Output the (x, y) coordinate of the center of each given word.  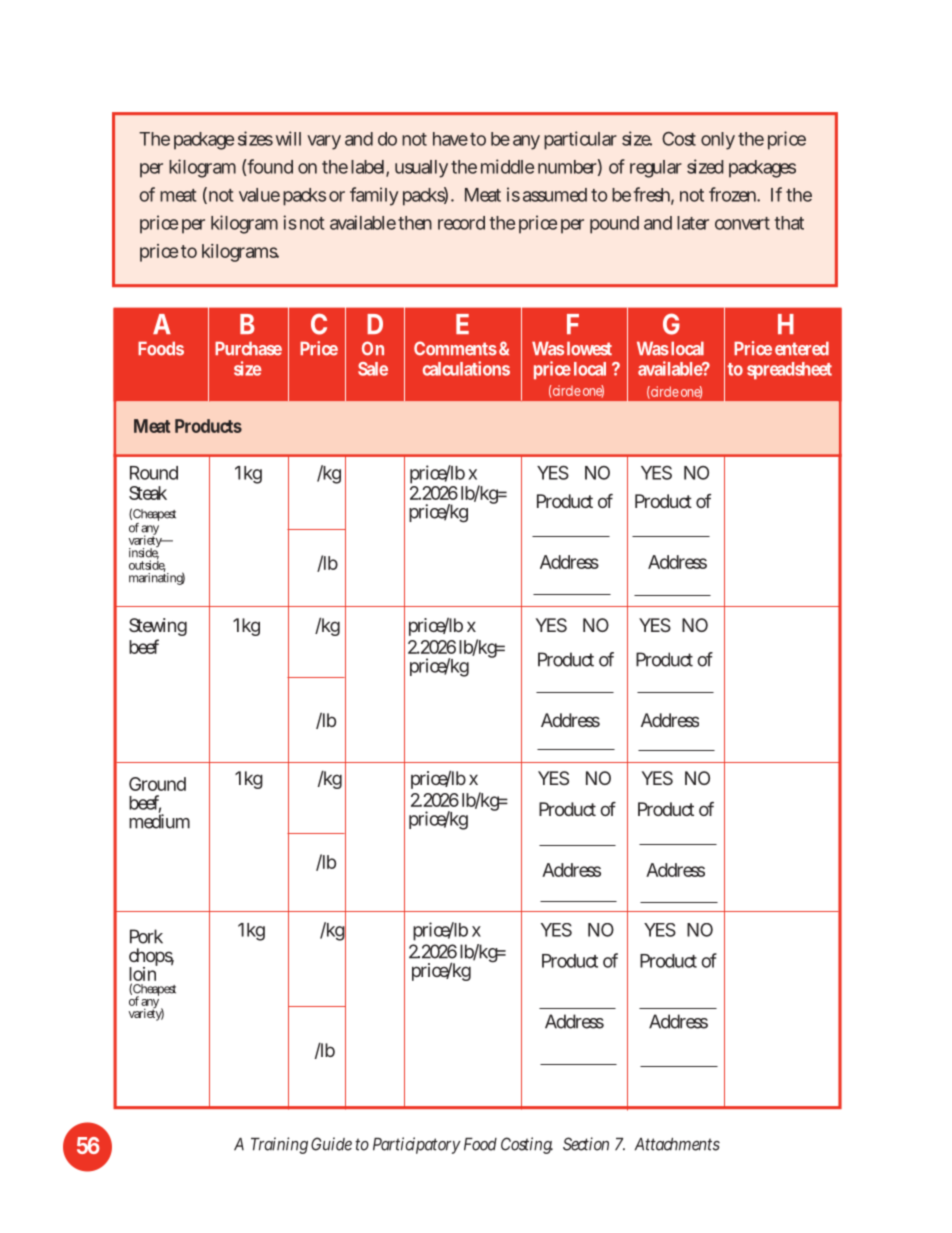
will (288, 138)
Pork (146, 936)
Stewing (158, 627)
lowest (589, 348)
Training (279, 1145)
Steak (148, 493)
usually (421, 169)
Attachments (677, 1144)
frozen (732, 194)
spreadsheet (789, 370)
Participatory (417, 1145)
